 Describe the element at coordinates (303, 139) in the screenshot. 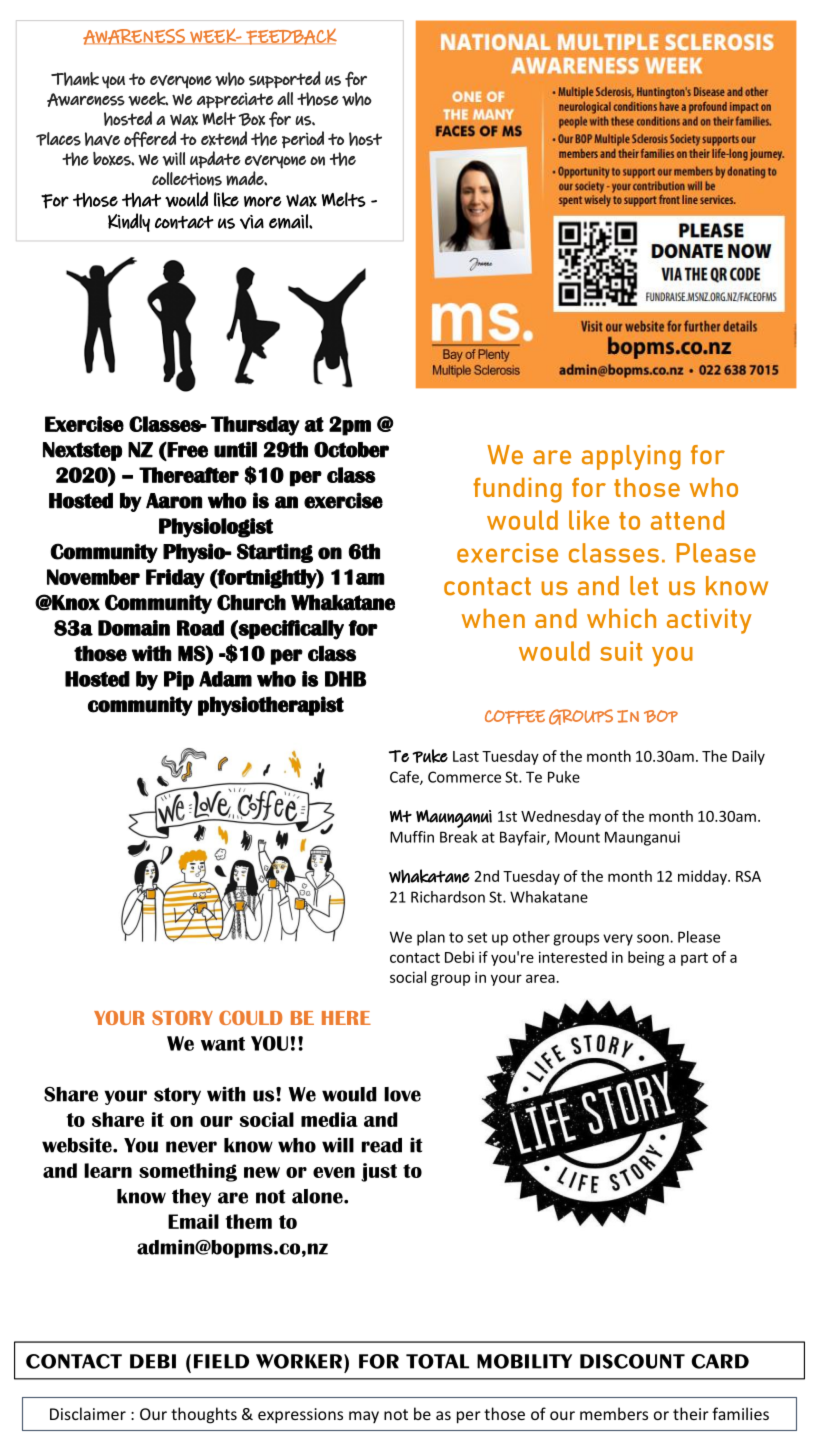

I see `period` at that location.
